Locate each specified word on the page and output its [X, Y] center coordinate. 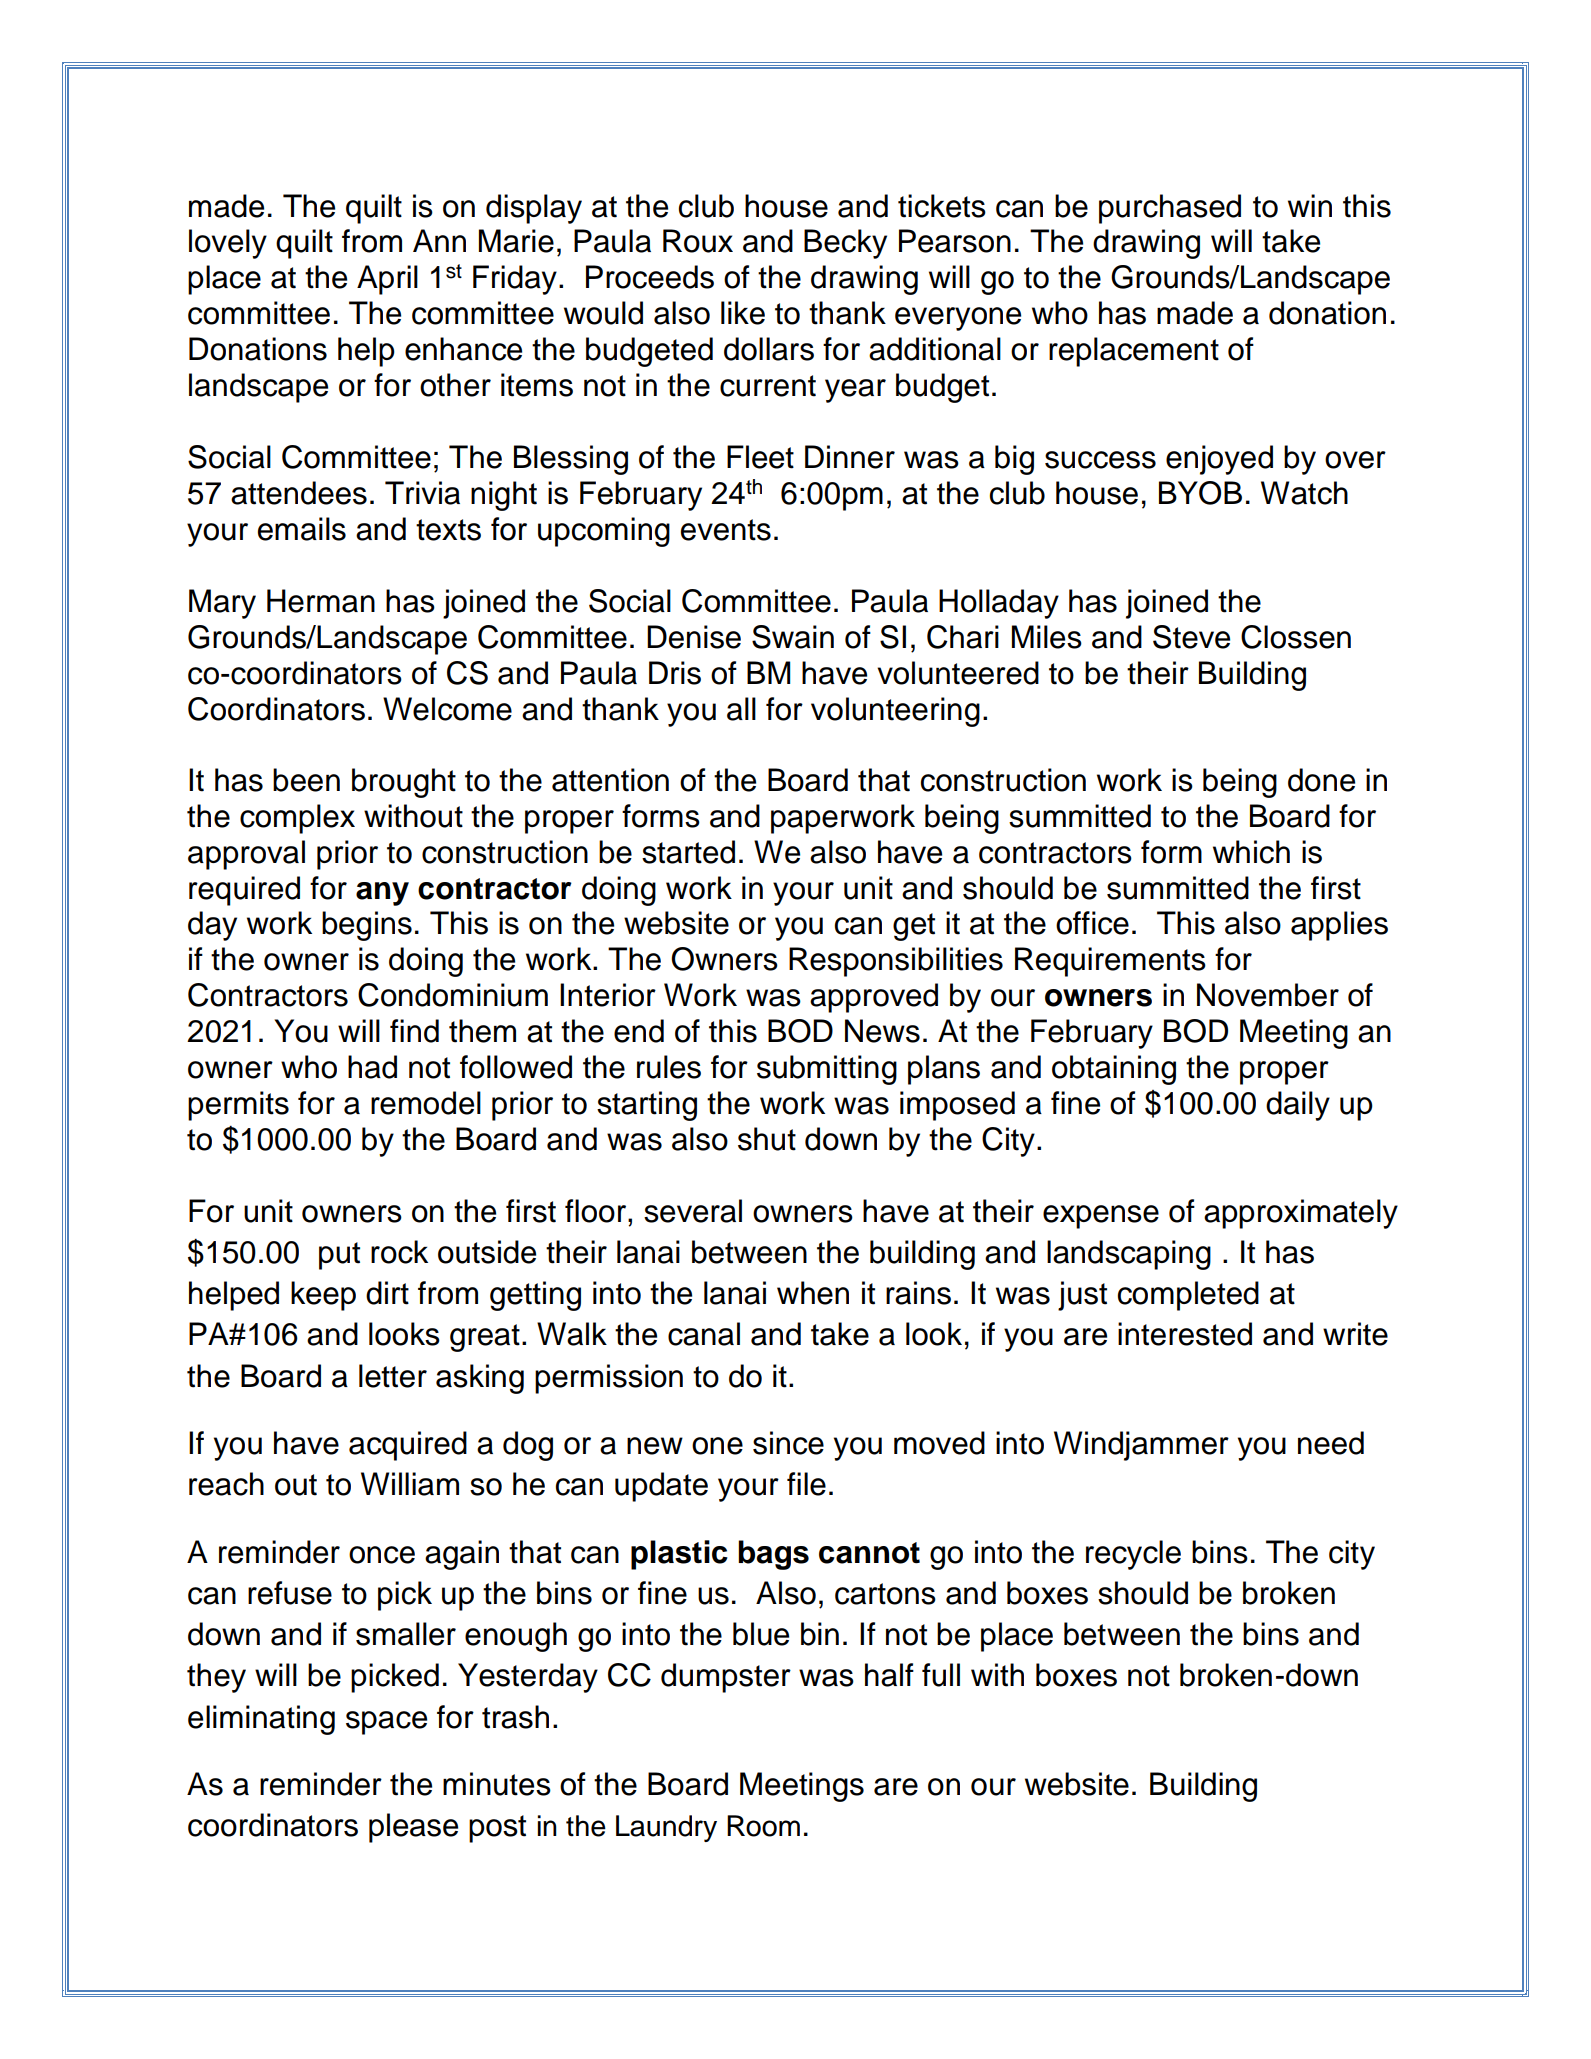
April [387, 280]
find [414, 1031]
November [1268, 995]
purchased [1170, 209]
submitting [827, 1070]
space [386, 1723]
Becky [845, 244]
